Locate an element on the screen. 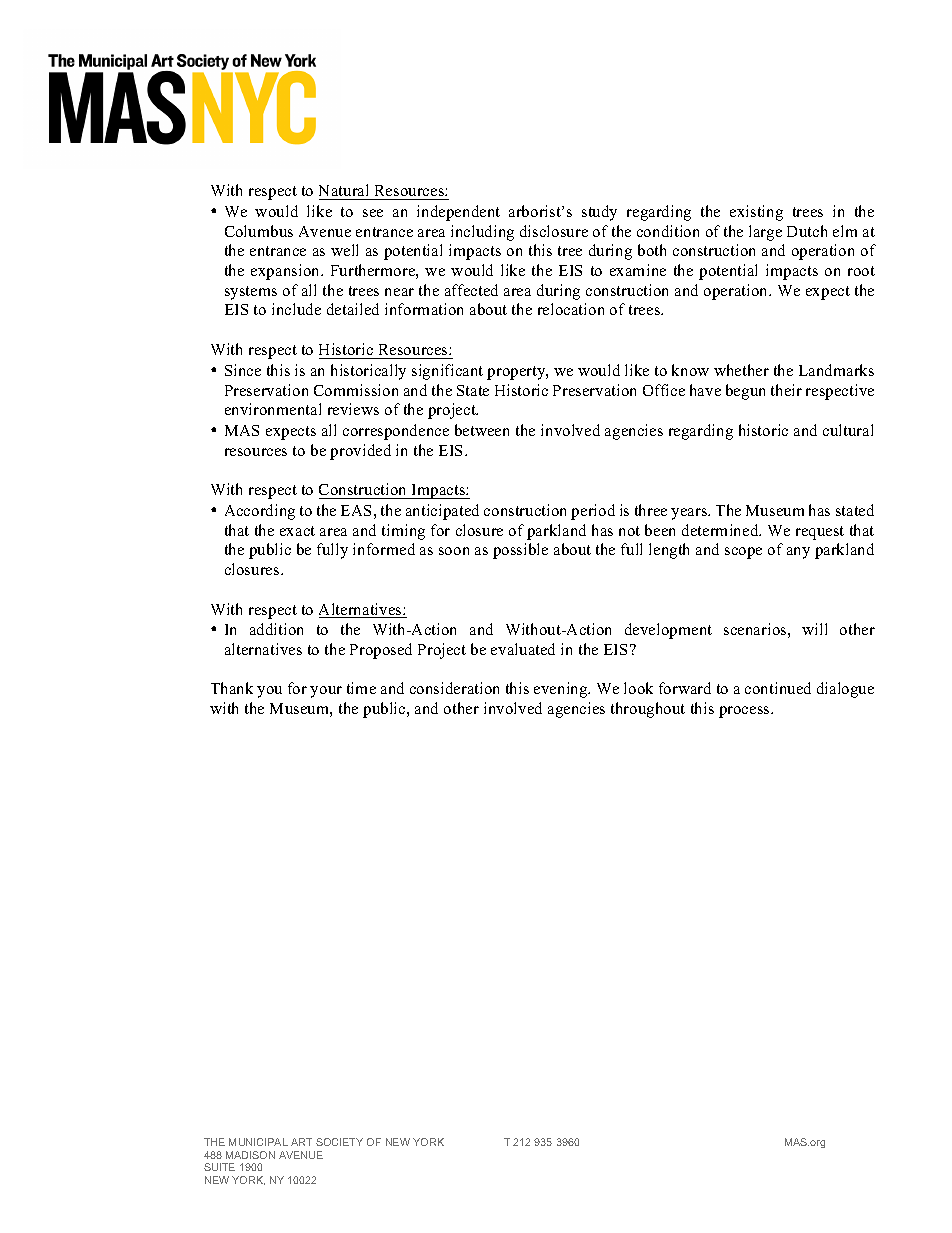 The width and height of the screenshot is (952, 1233). continued is located at coordinates (778, 688).
